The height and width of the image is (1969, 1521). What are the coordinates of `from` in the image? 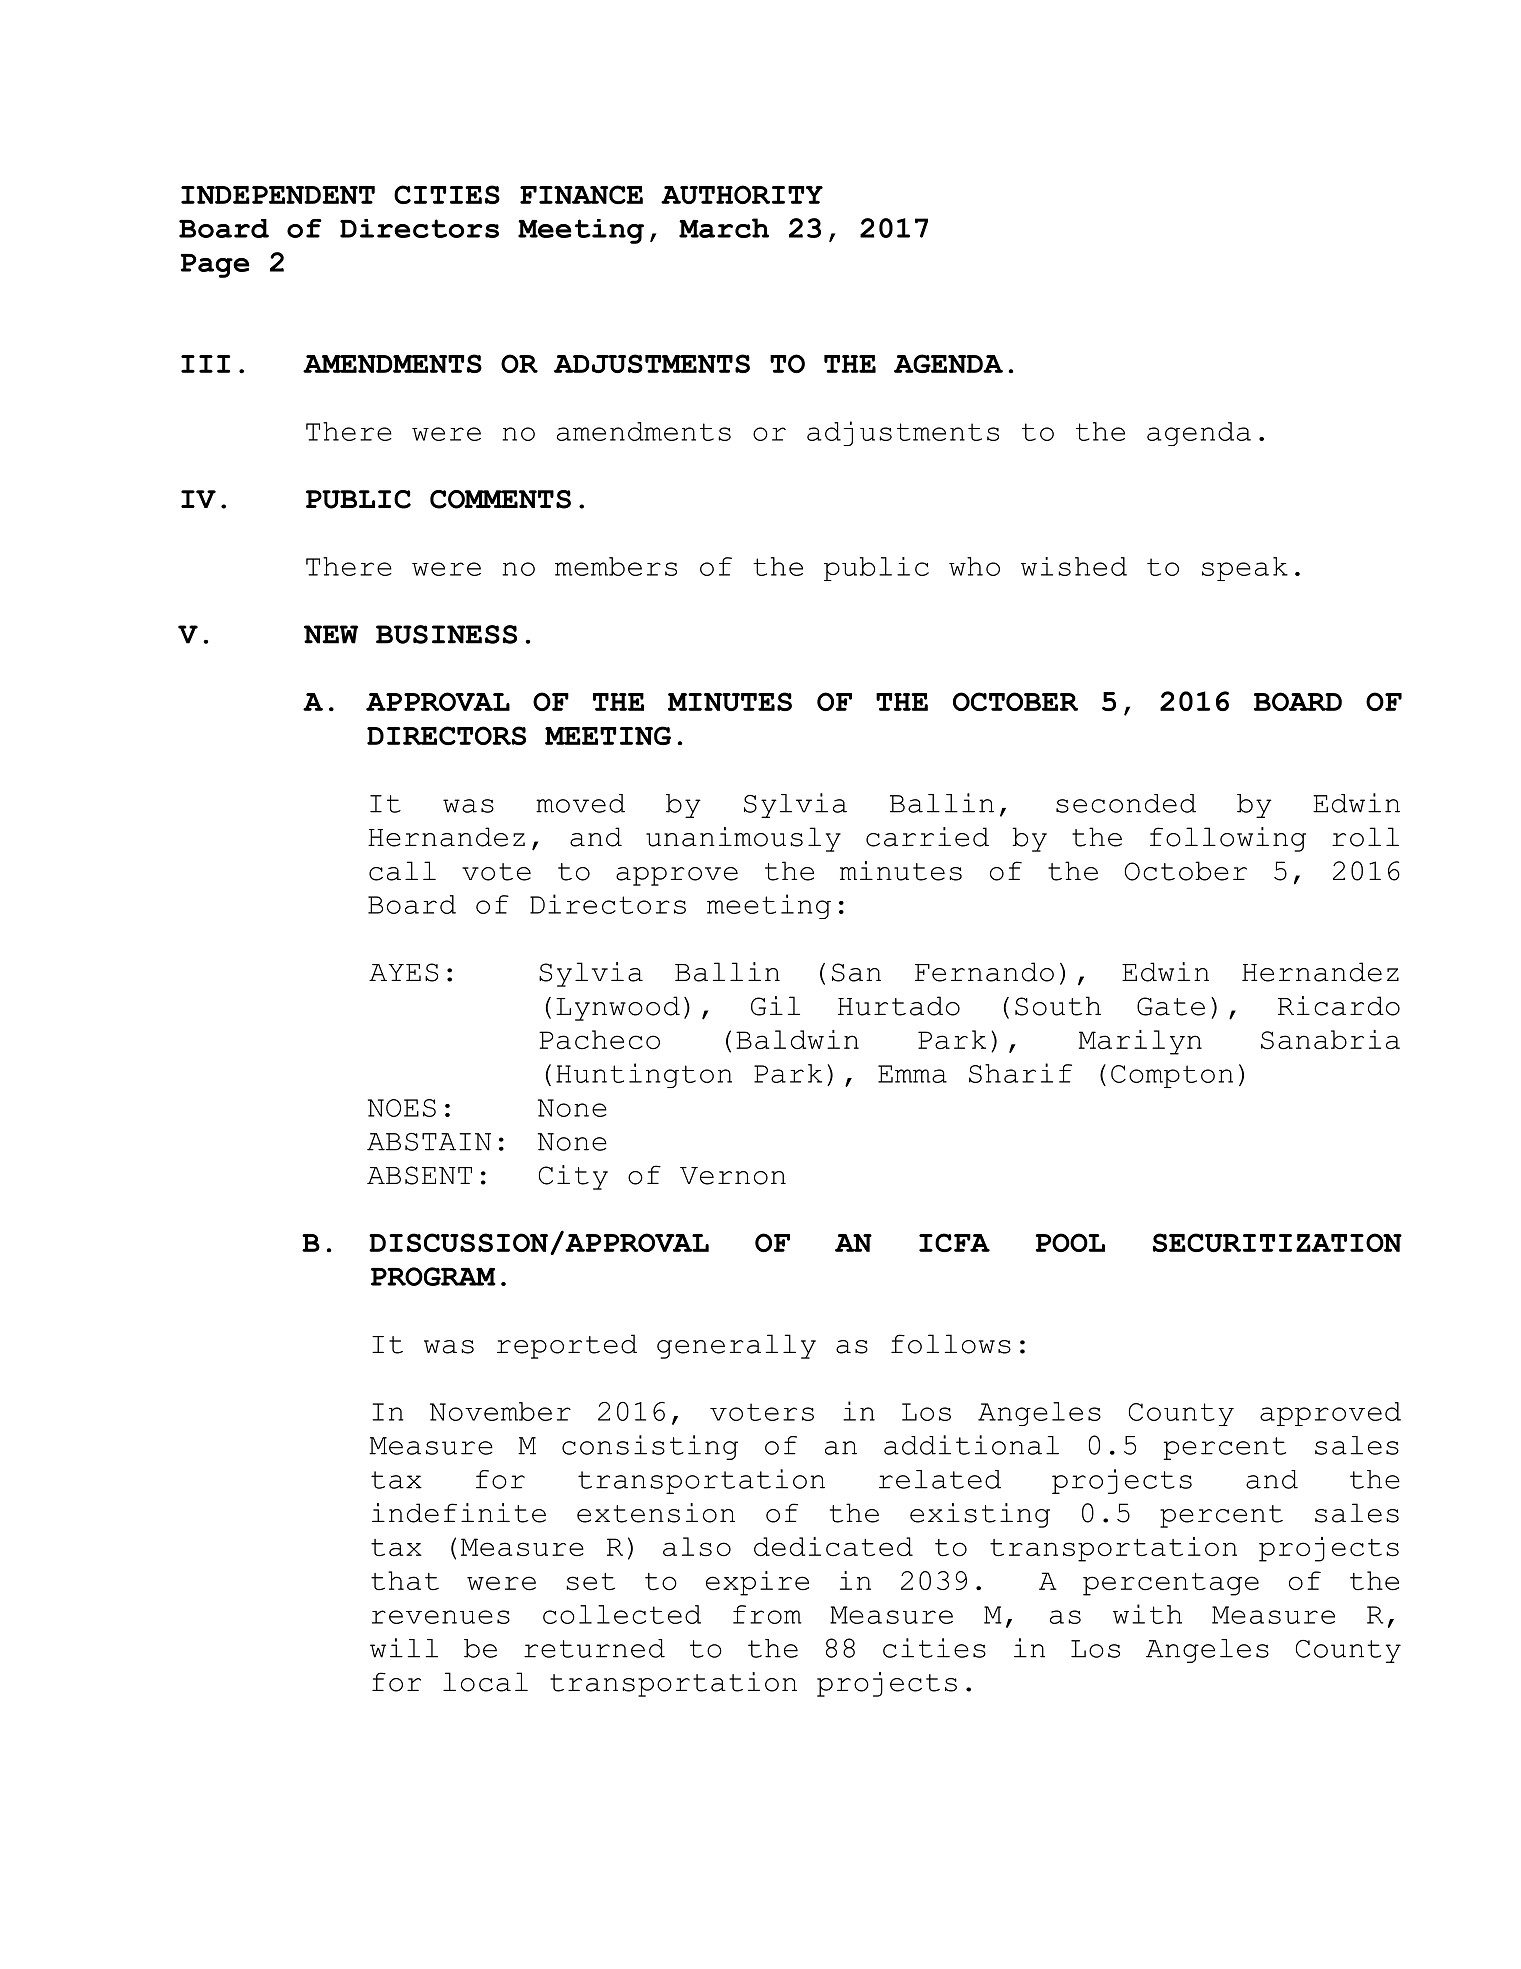 It's located at (767, 1614).
